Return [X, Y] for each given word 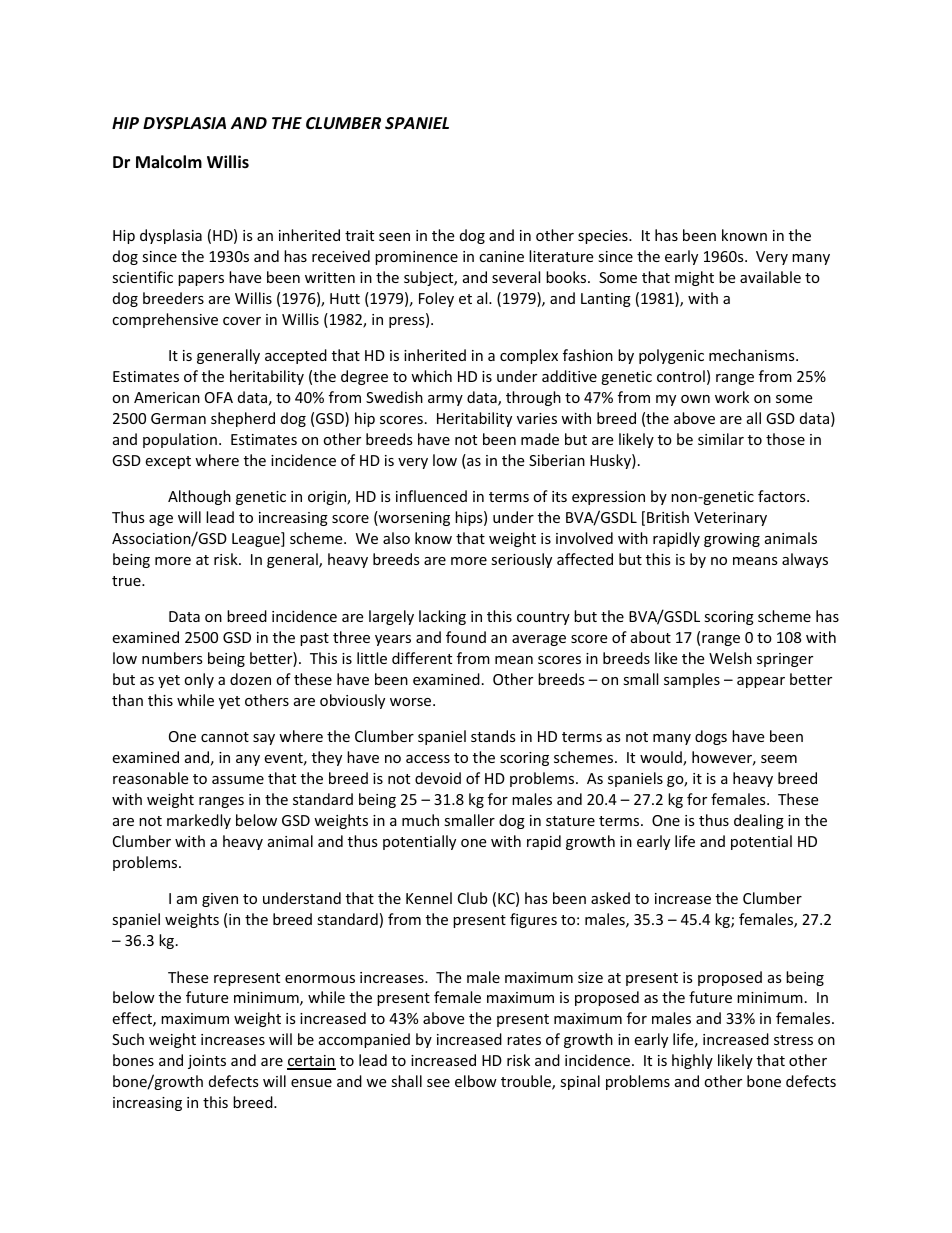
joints [207, 1062]
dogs [711, 737]
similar [721, 439]
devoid [438, 778]
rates [524, 1040]
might [694, 278]
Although [199, 497]
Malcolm [169, 162]
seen [394, 237]
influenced [431, 496]
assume [238, 780]
